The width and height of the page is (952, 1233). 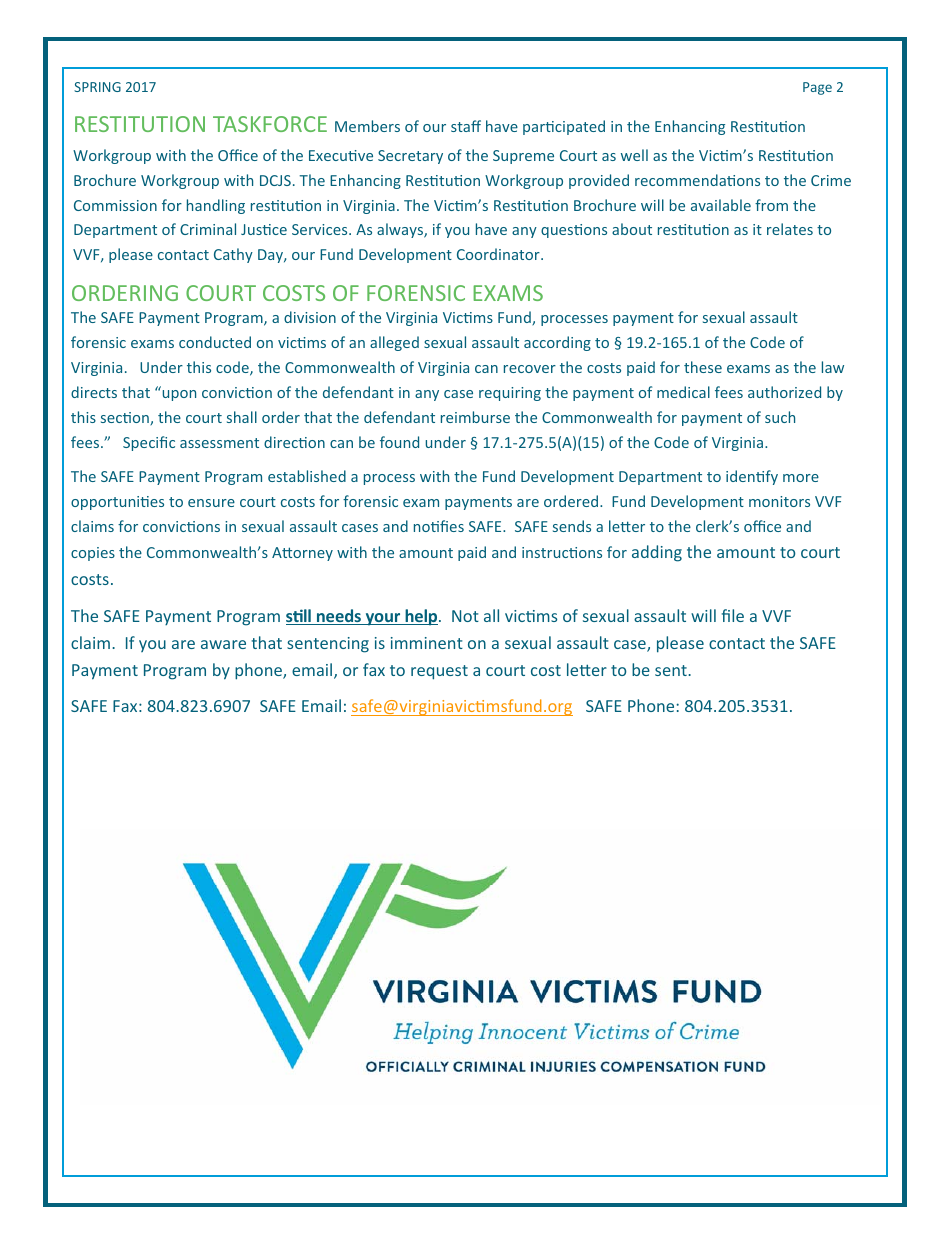 What do you see at coordinates (499, 254) in the page?
I see `Coordinator` at bounding box center [499, 254].
